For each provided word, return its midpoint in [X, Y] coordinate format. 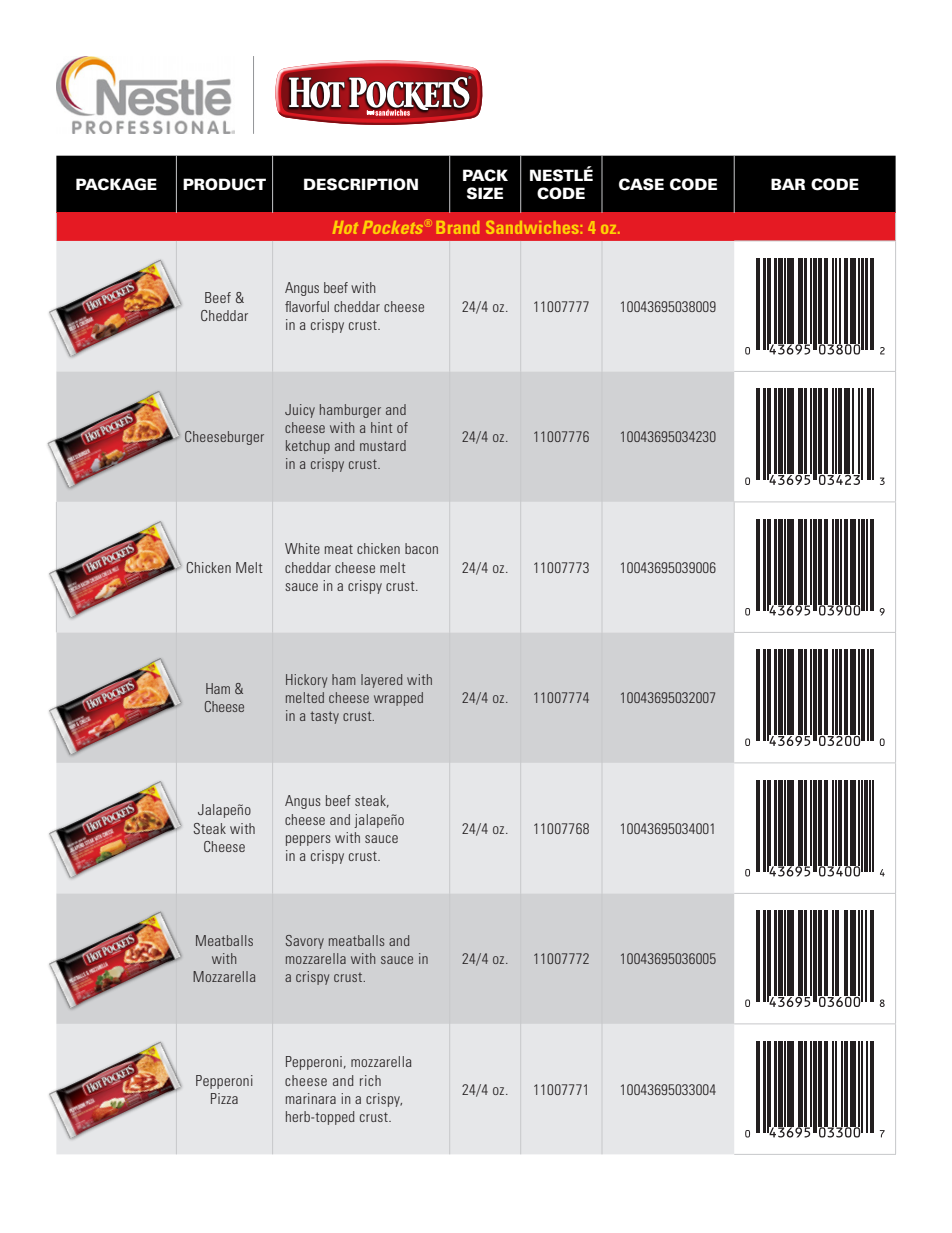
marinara [311, 1098]
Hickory [306, 681]
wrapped [398, 699]
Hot [345, 227]
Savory [305, 942]
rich [370, 1080]
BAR [788, 184]
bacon [421, 548]
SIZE [485, 193]
